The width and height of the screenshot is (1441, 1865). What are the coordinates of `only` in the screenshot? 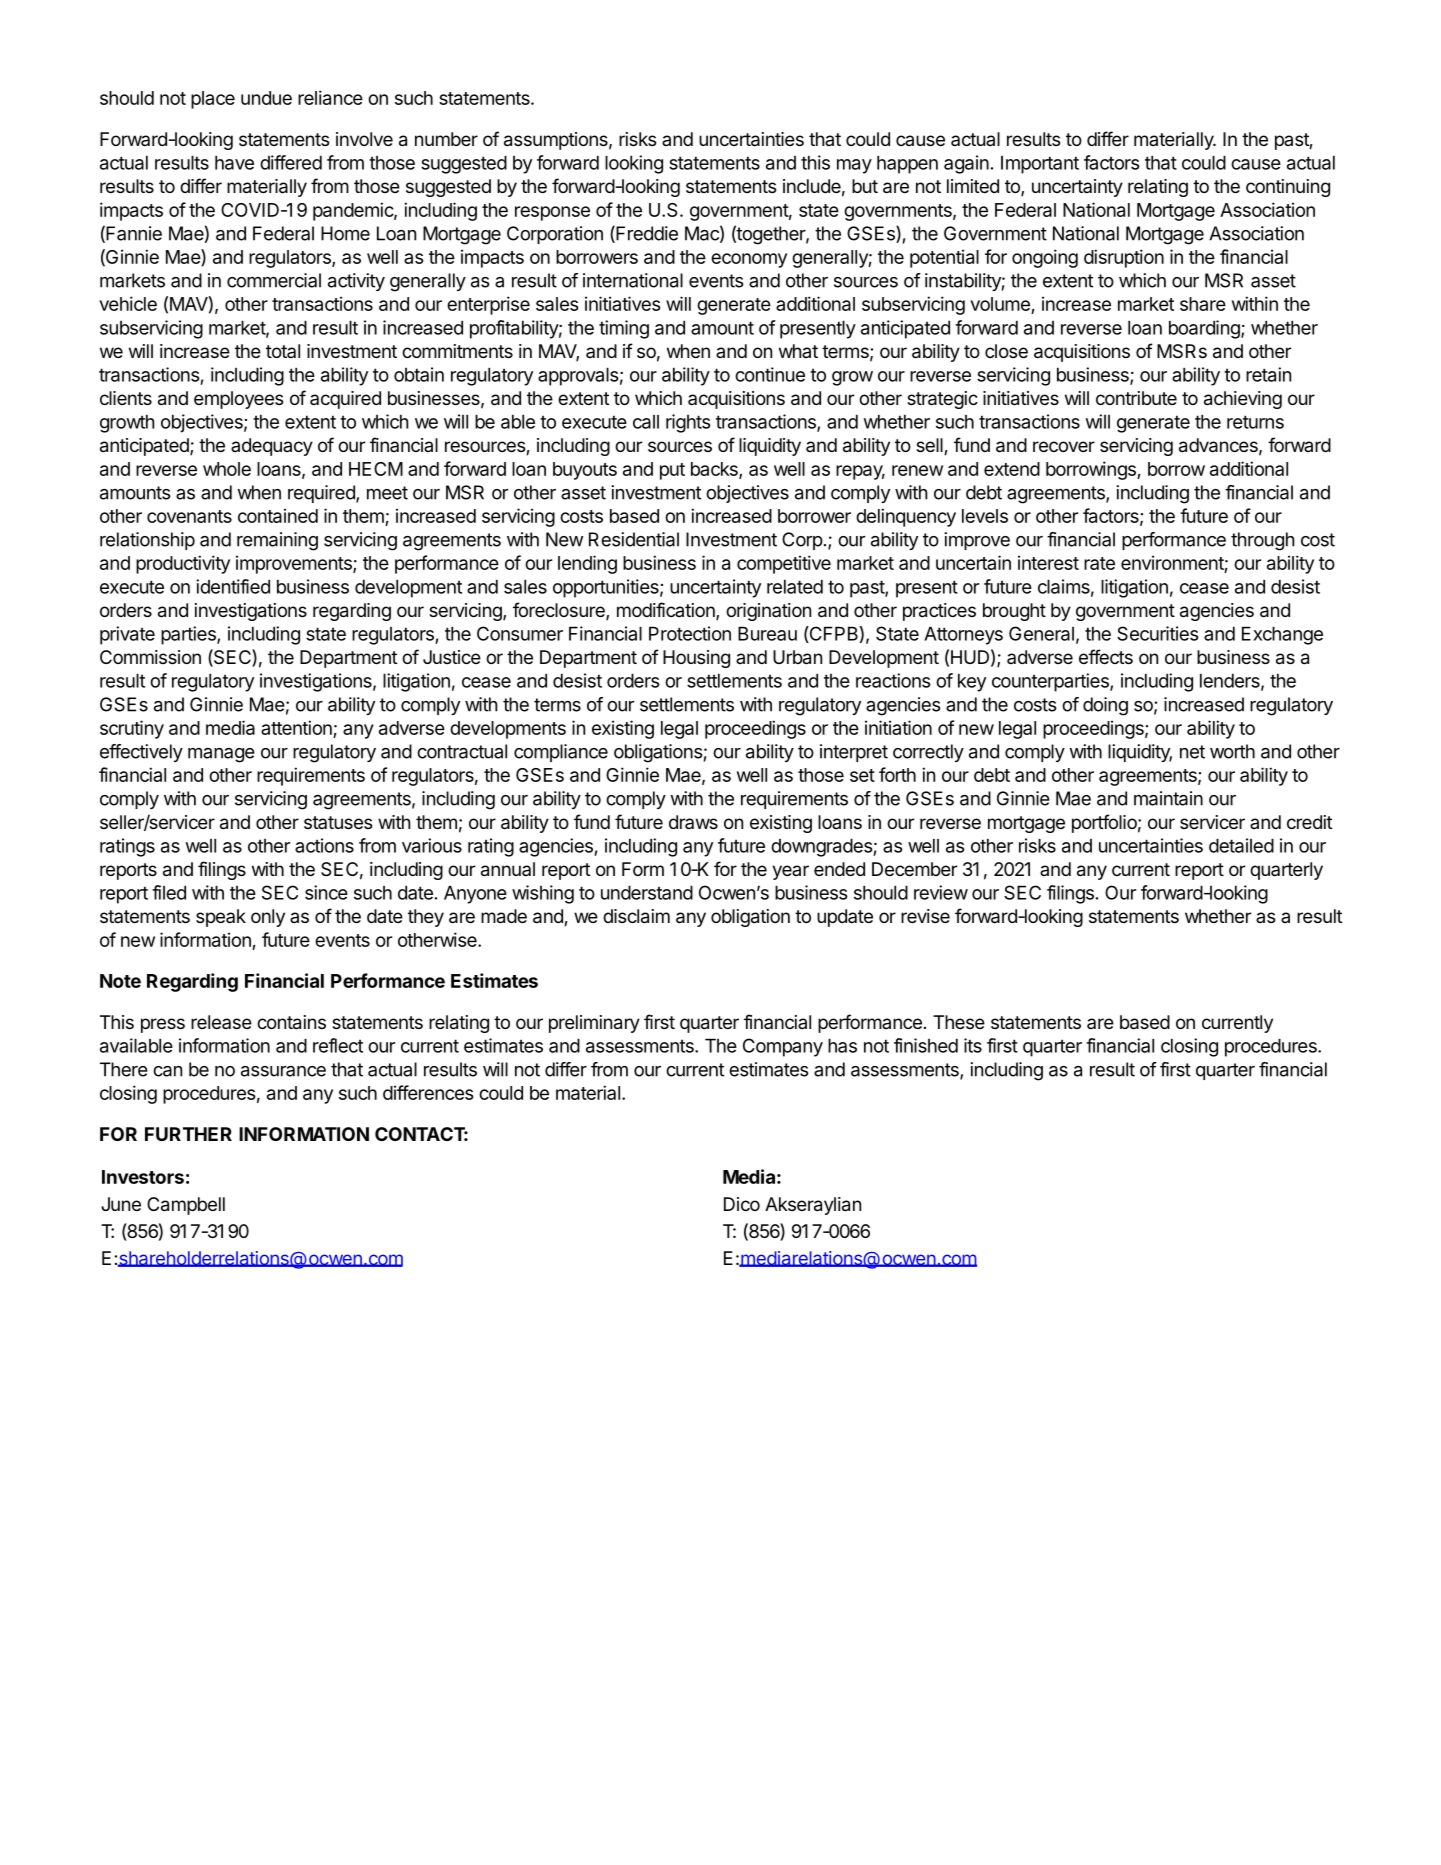 It's located at (268, 918).
